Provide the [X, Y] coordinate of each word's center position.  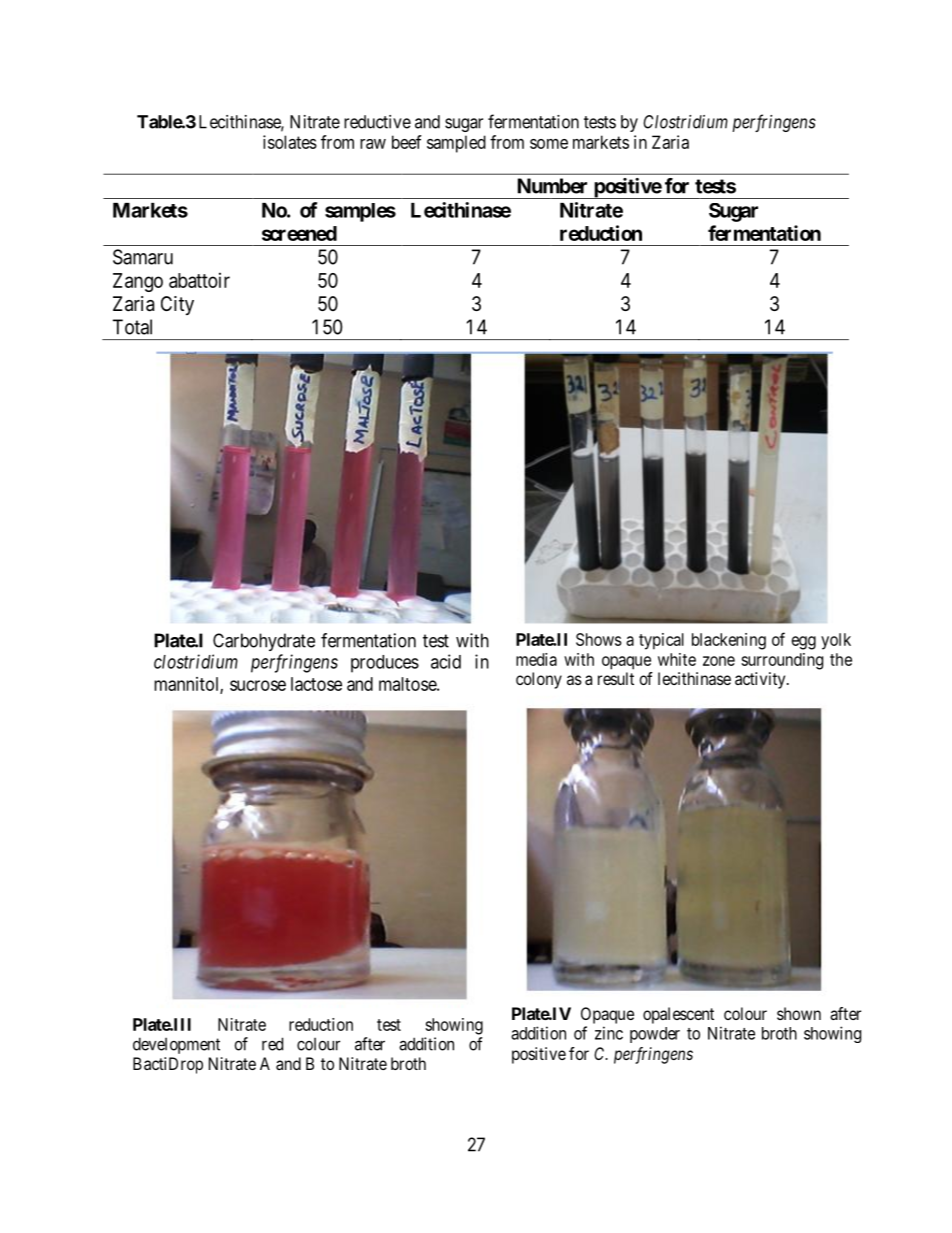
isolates [290, 142]
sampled [456, 144]
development [176, 1045]
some [549, 144]
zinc [609, 1033]
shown [799, 1013]
